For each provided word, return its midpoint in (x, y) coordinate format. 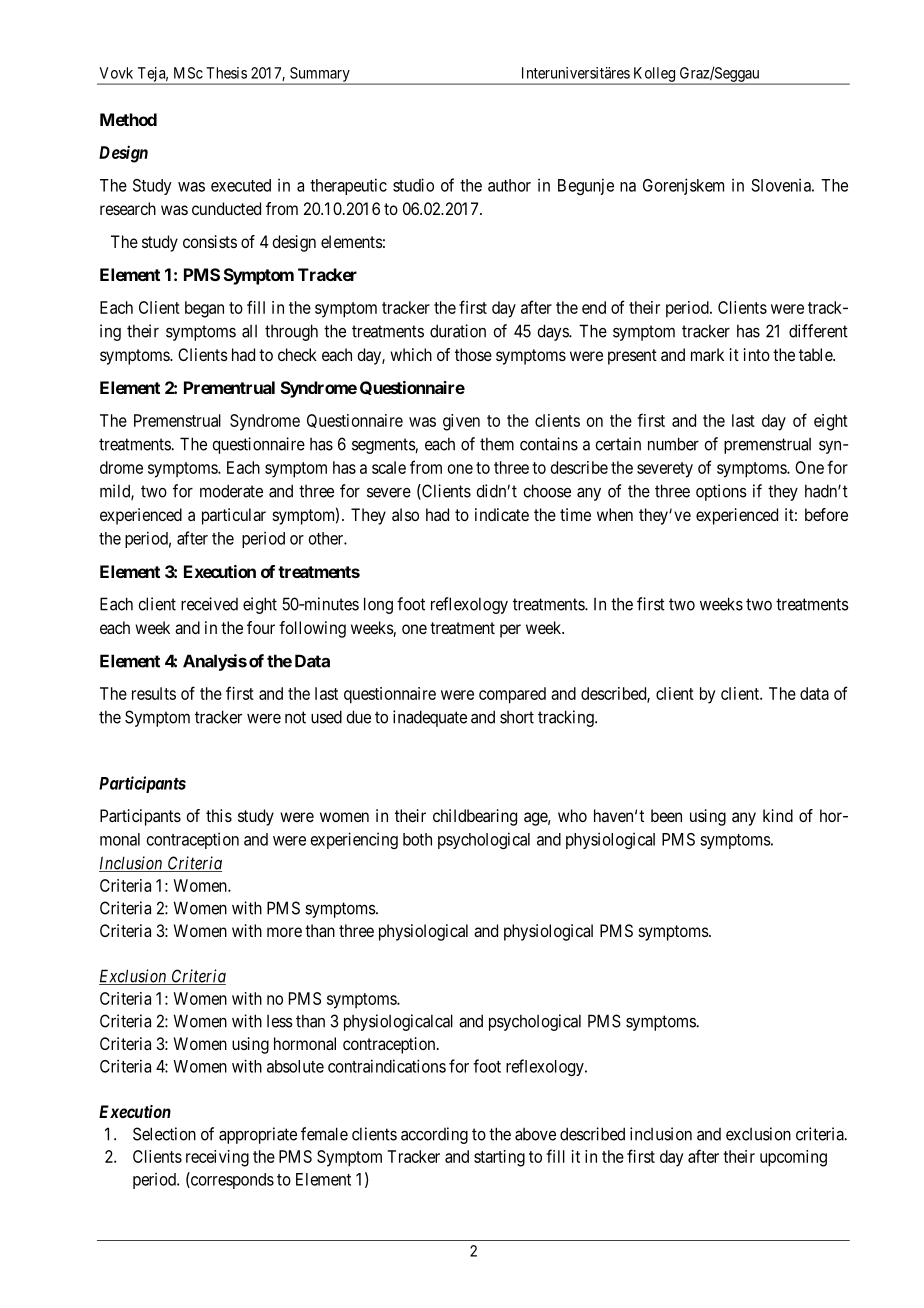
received (209, 604)
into (757, 354)
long (378, 605)
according (434, 1135)
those (473, 354)
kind (778, 815)
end (594, 307)
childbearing (475, 817)
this (219, 815)
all (249, 331)
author (509, 185)
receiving (217, 1158)
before (826, 514)
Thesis (226, 73)
